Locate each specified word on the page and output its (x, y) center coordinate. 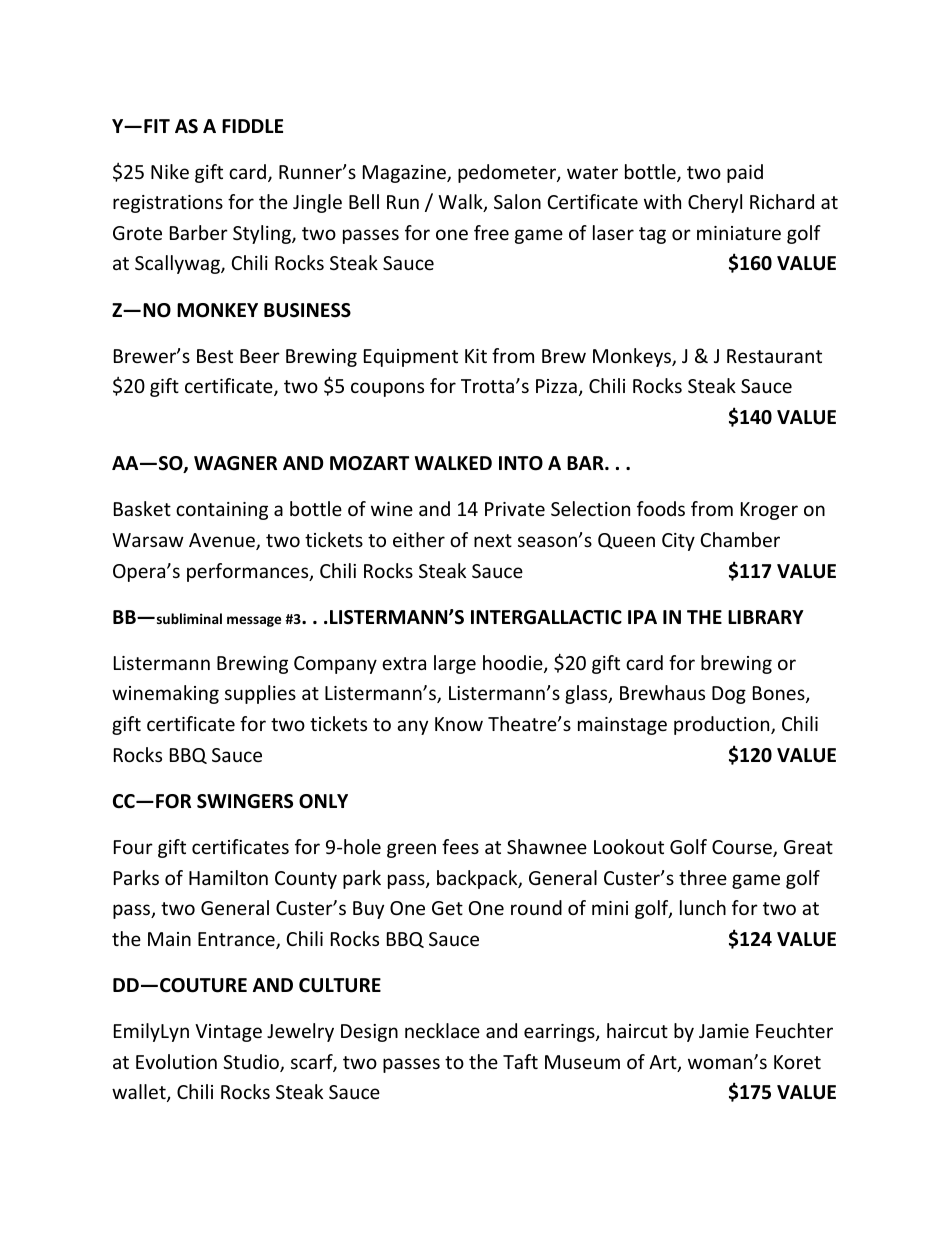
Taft (520, 1061)
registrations (168, 204)
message (254, 621)
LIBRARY (766, 617)
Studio (252, 1063)
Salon (517, 201)
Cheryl (715, 203)
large (455, 664)
